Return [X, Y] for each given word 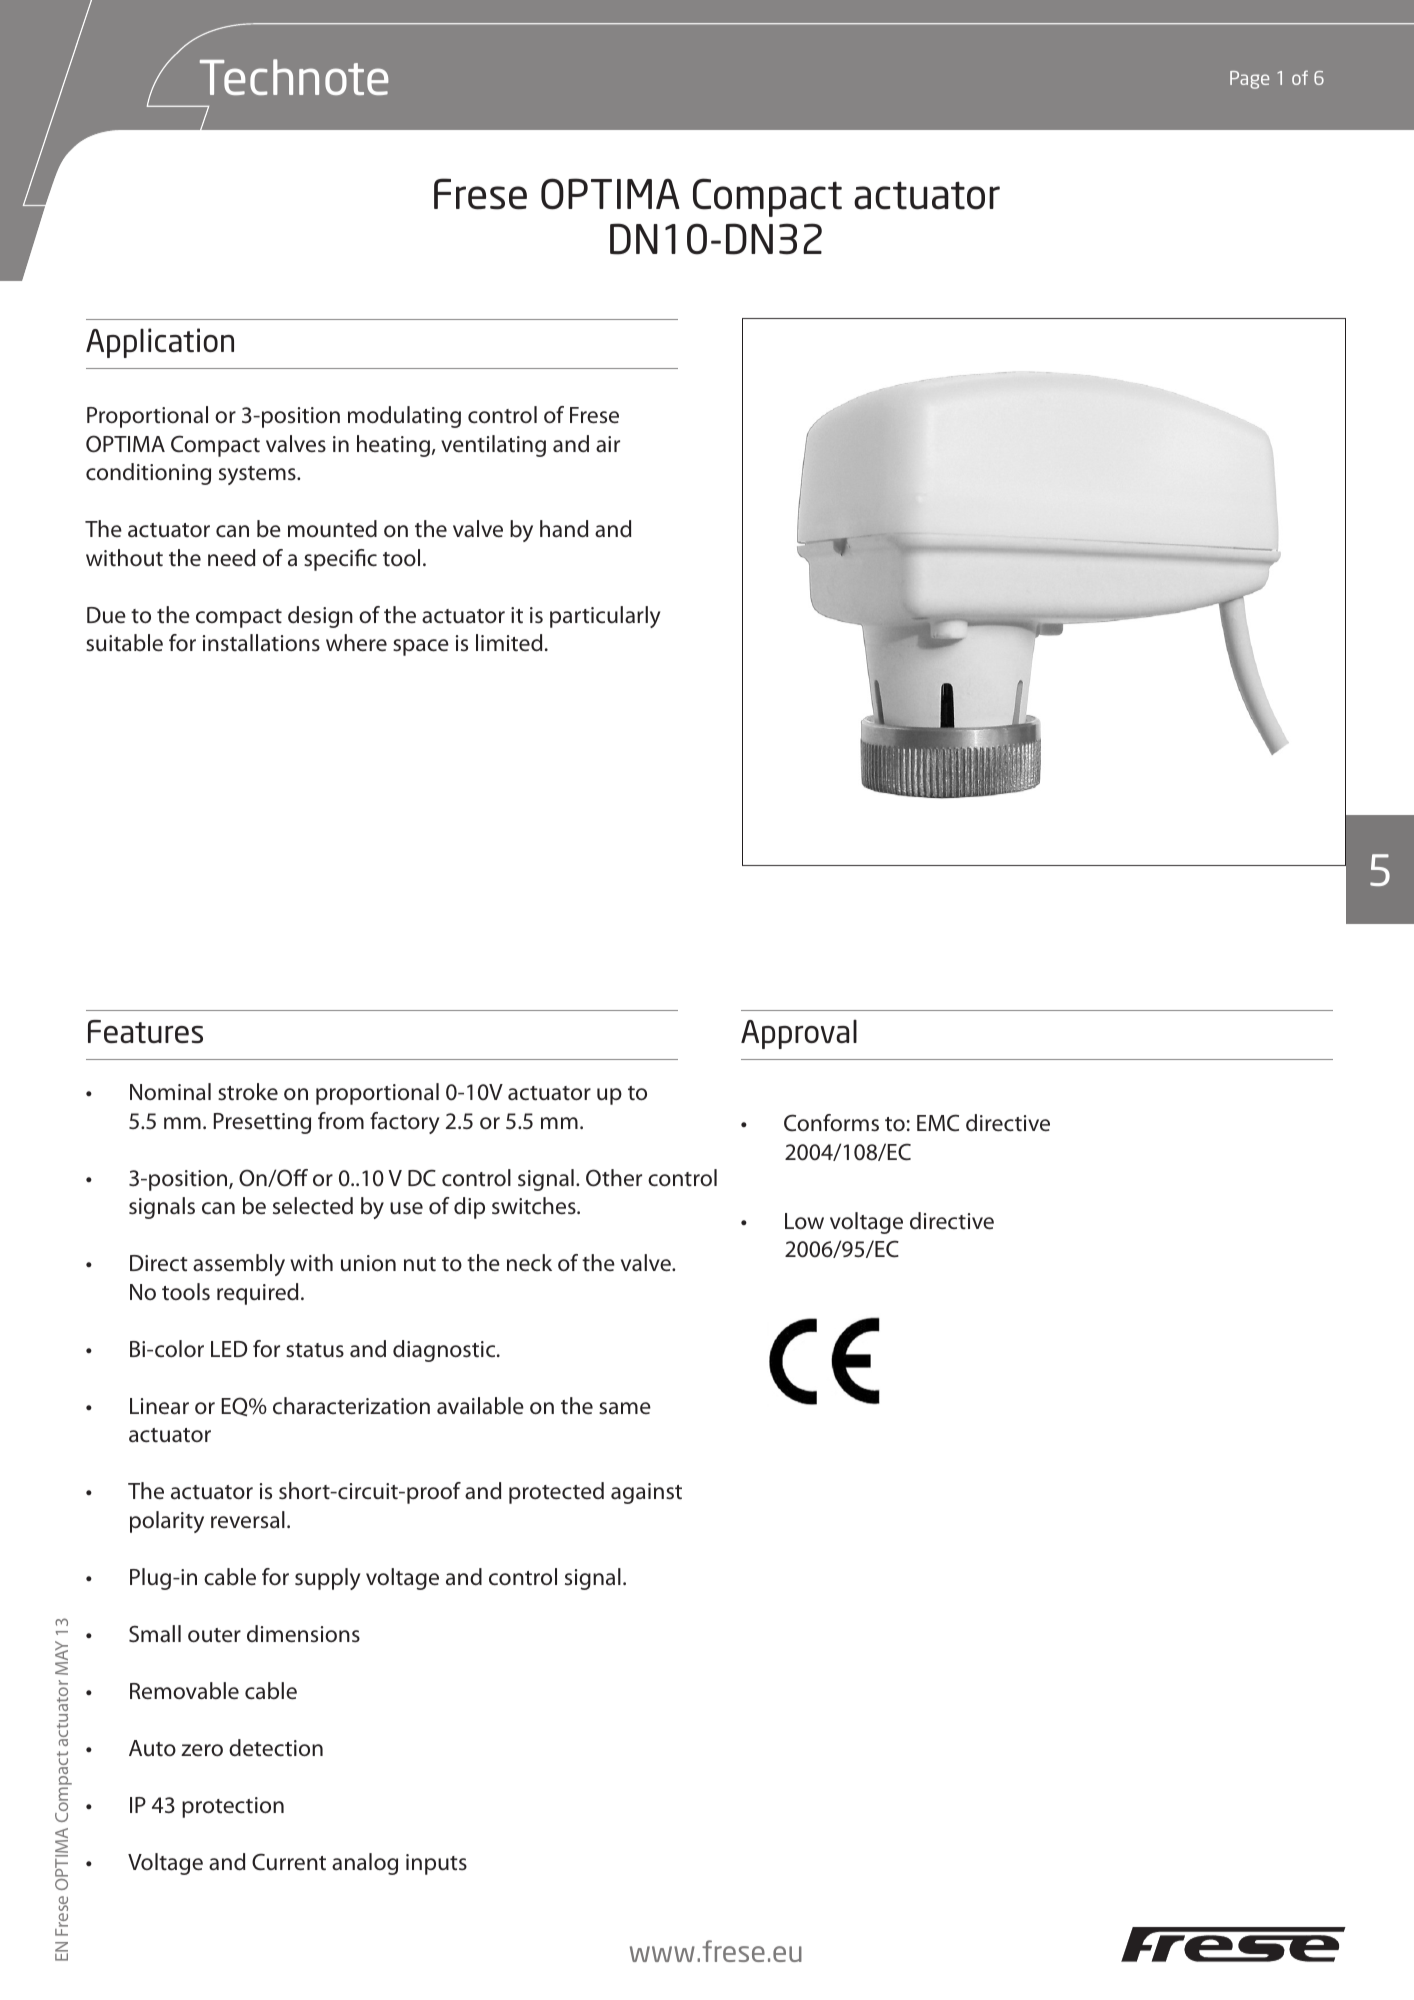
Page [1249, 80]
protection [233, 1807]
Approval [799, 1034]
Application [160, 343]
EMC [938, 1123]
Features [145, 1031]
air [608, 444]
